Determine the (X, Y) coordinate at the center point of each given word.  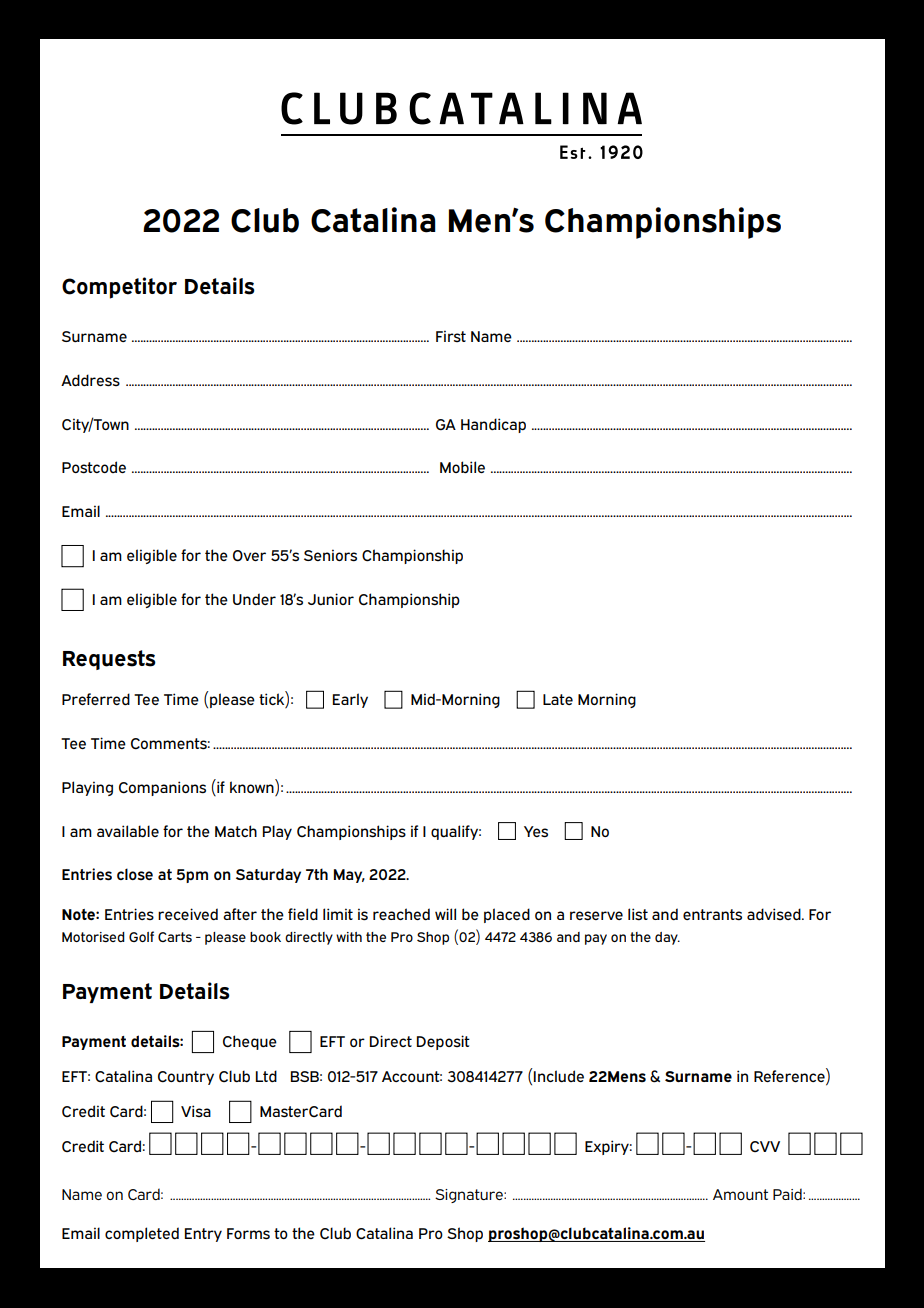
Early (350, 700)
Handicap (493, 425)
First (451, 336)
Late (558, 699)
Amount (740, 1194)
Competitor (119, 288)
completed (142, 1234)
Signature (470, 1196)
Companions (162, 788)
